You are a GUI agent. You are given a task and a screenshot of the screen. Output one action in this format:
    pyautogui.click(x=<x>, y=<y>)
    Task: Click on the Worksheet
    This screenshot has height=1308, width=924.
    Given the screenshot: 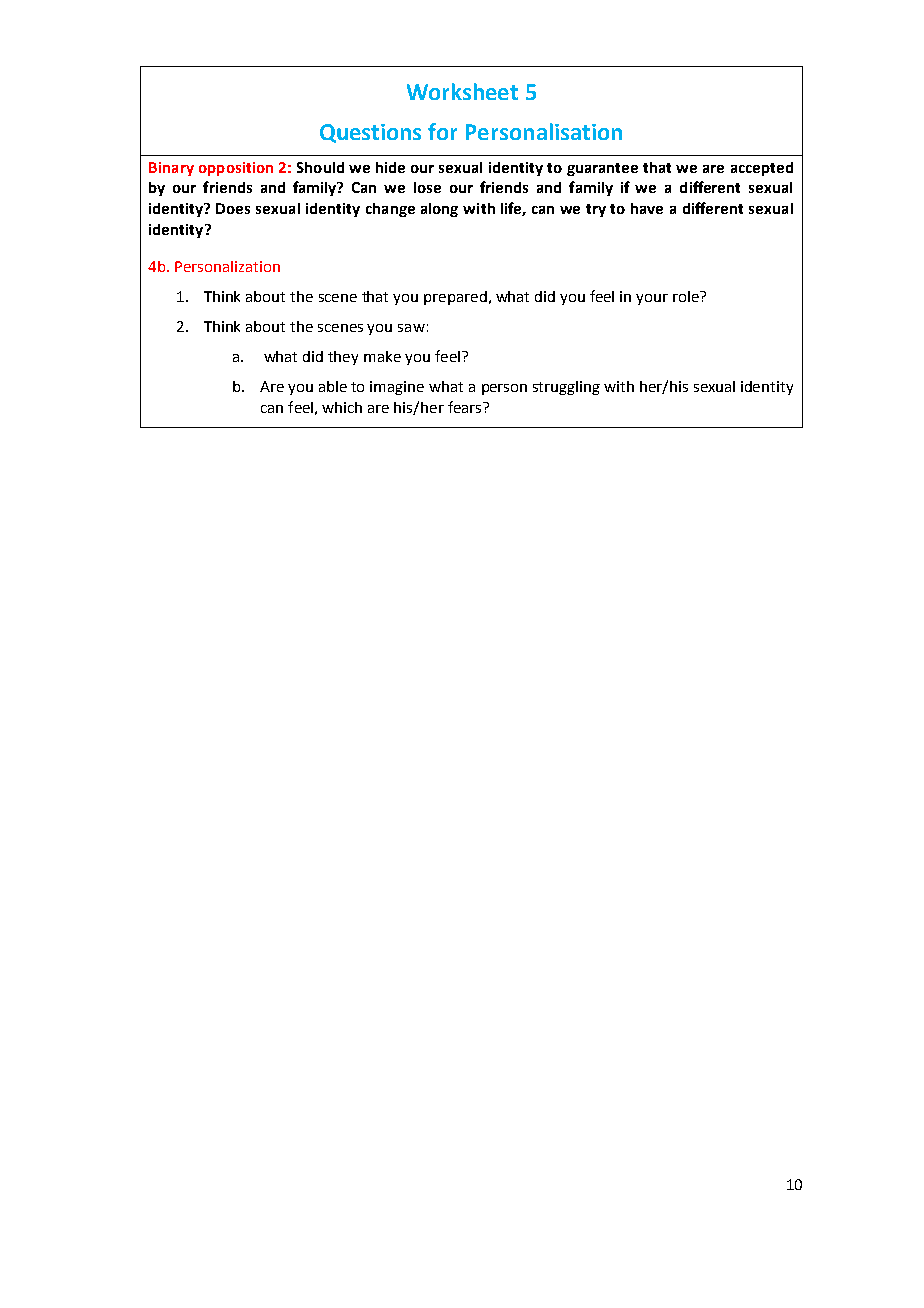 What is the action you would take?
    pyautogui.click(x=462, y=91)
